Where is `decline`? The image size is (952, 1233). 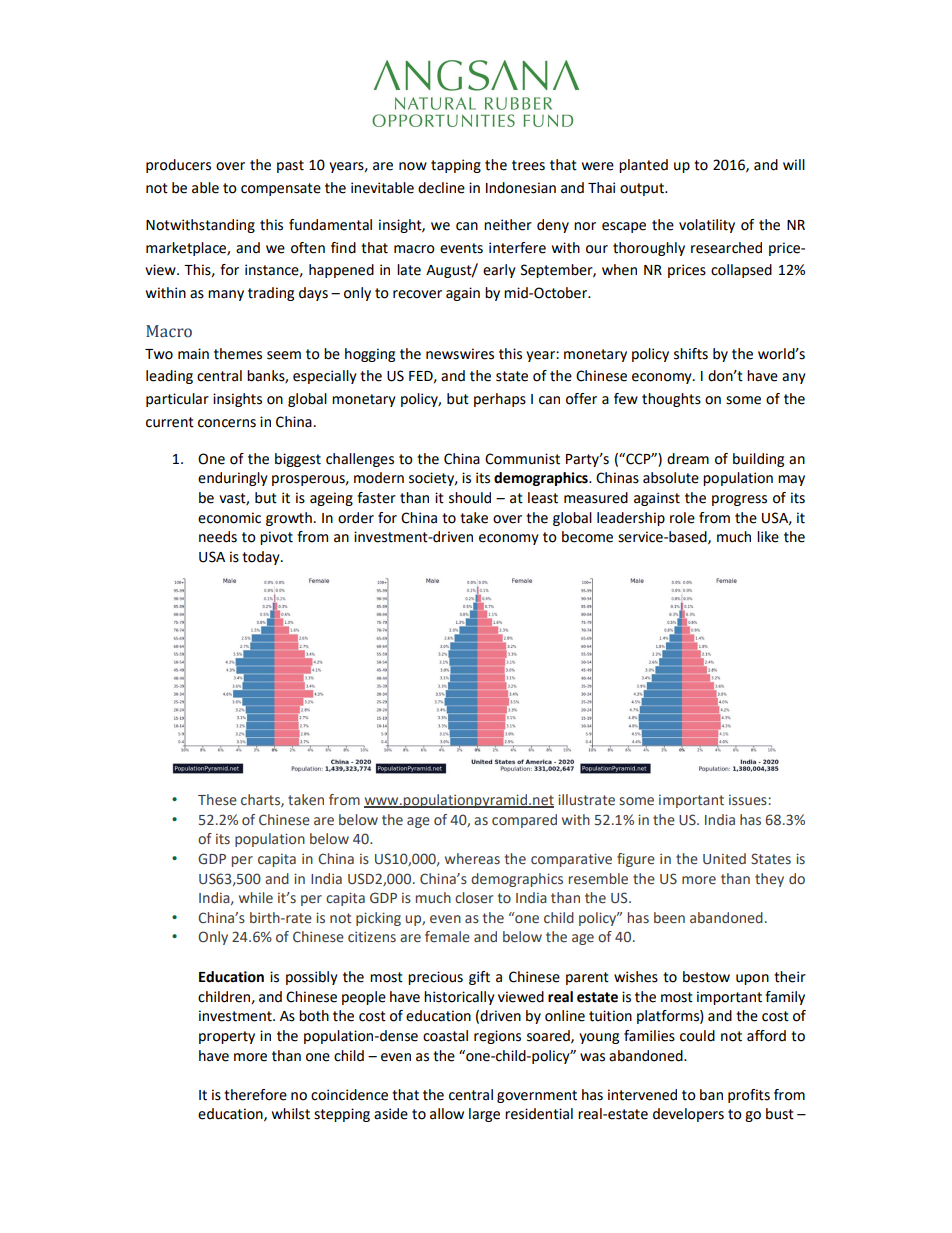 decline is located at coordinates (441, 188).
